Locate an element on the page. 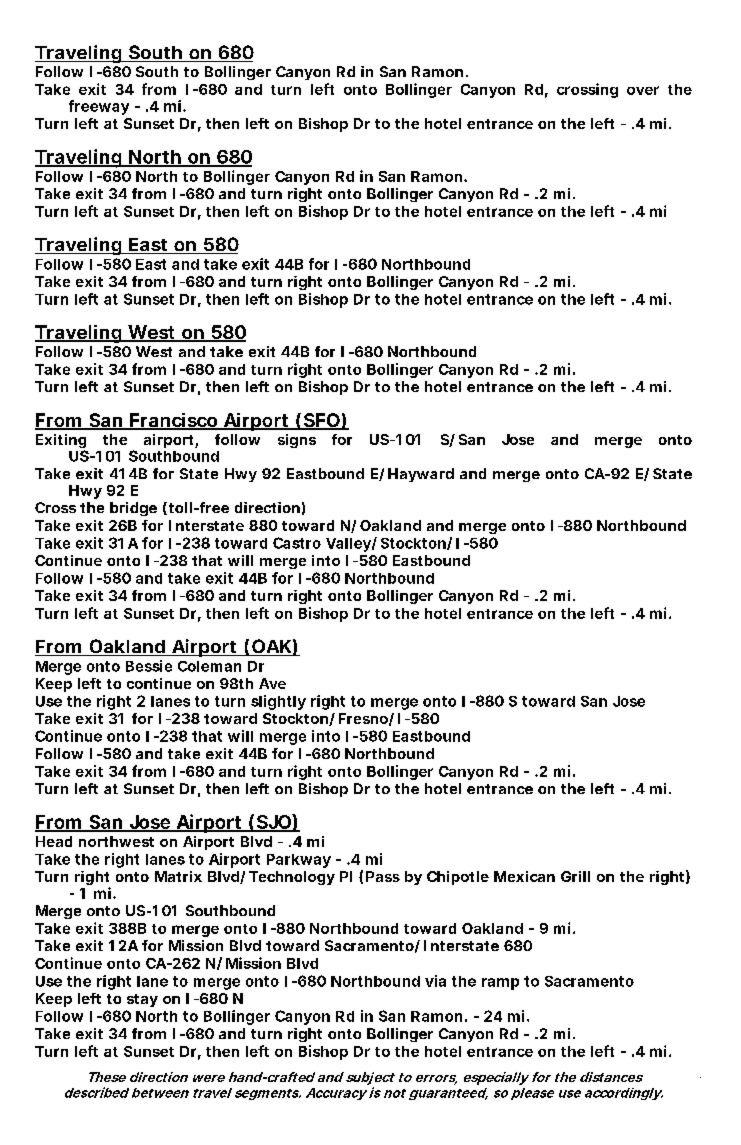 The height and width of the page is (1145, 741). bridge is located at coordinates (133, 509).
